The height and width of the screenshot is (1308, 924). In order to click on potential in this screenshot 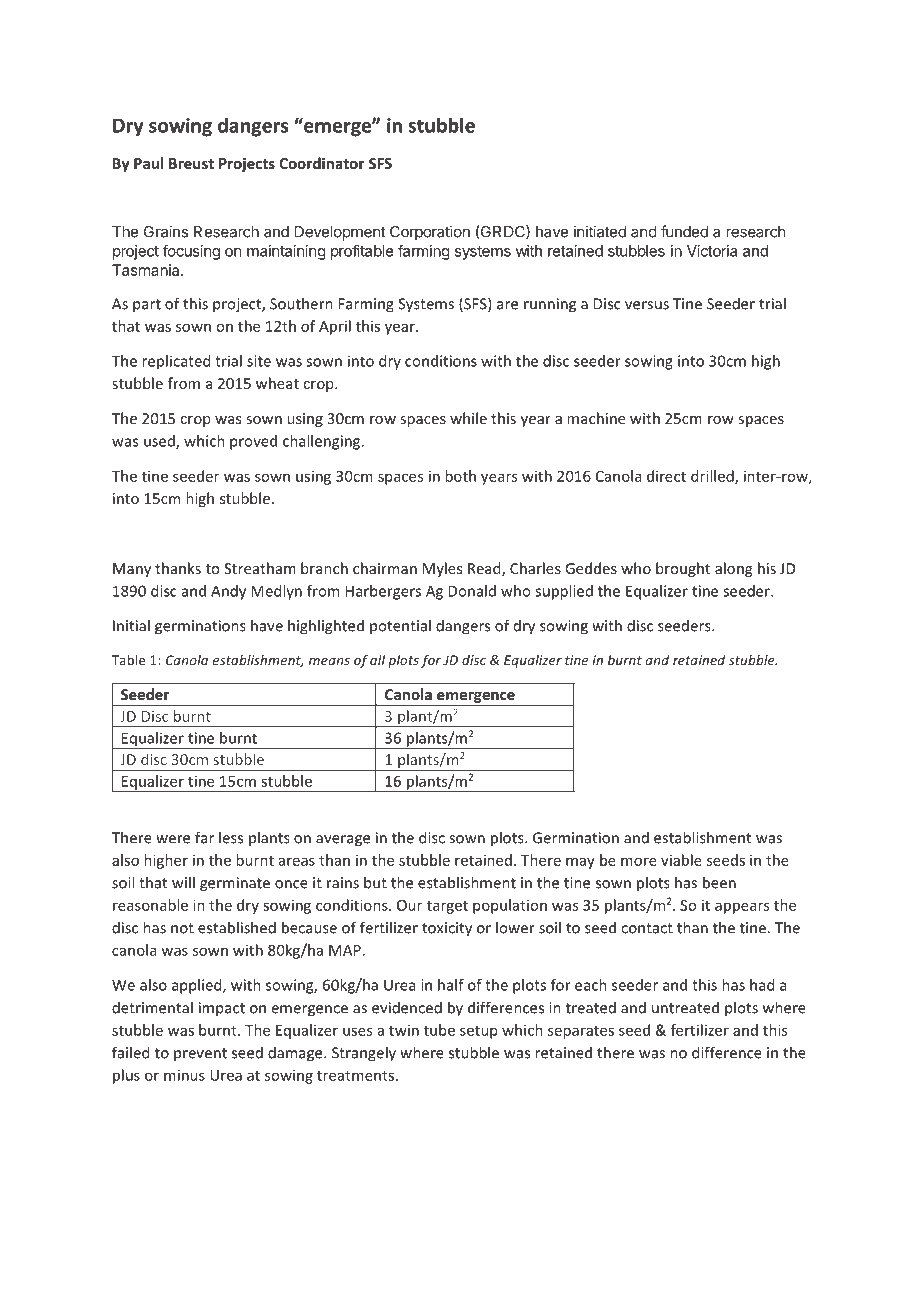, I will do `click(400, 626)`.
